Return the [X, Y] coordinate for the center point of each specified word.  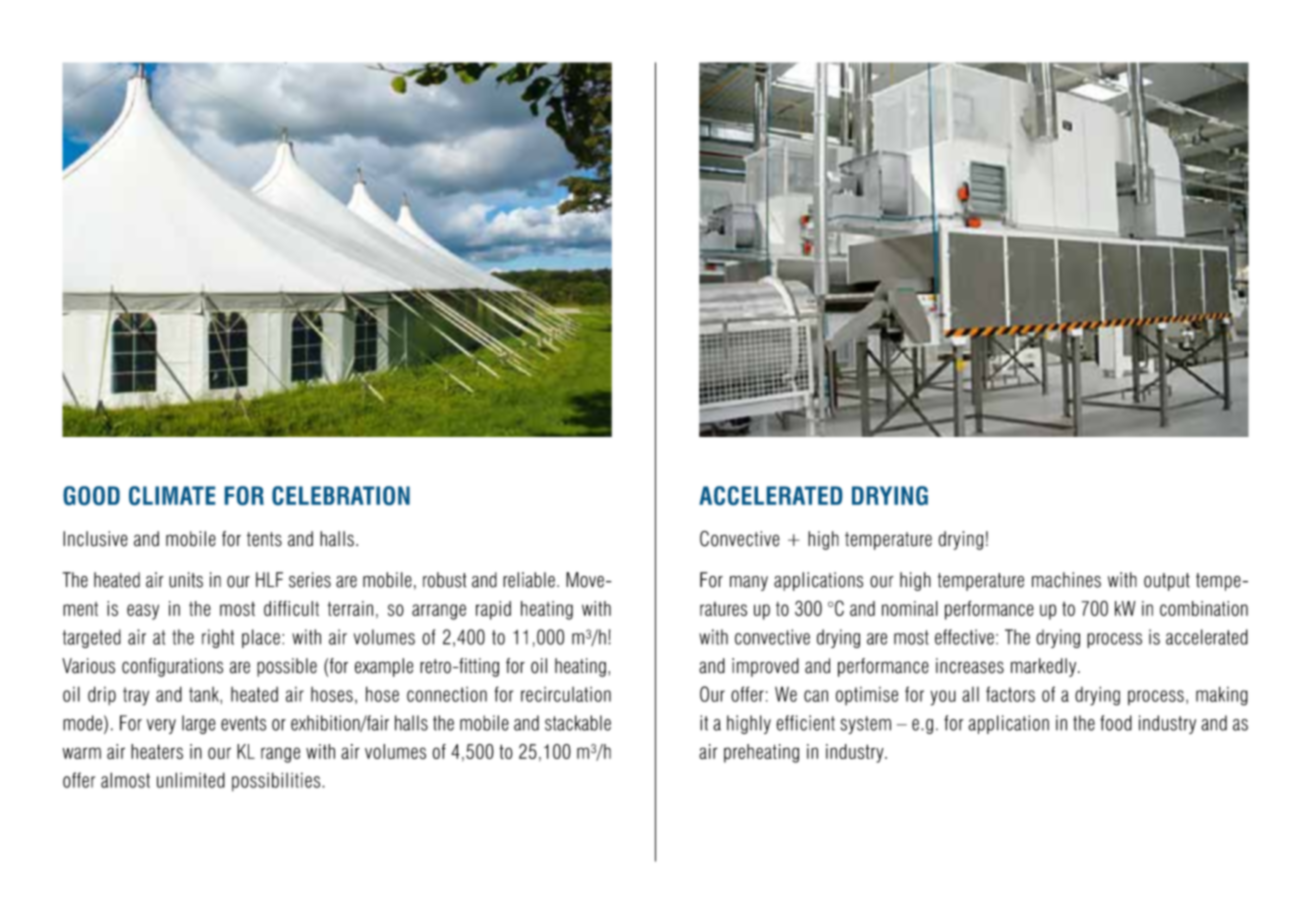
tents [264, 539]
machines [1066, 580]
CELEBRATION [341, 495]
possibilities [277, 781]
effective [964, 637]
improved [765, 667]
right [218, 638]
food [1116, 723]
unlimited [191, 780]
